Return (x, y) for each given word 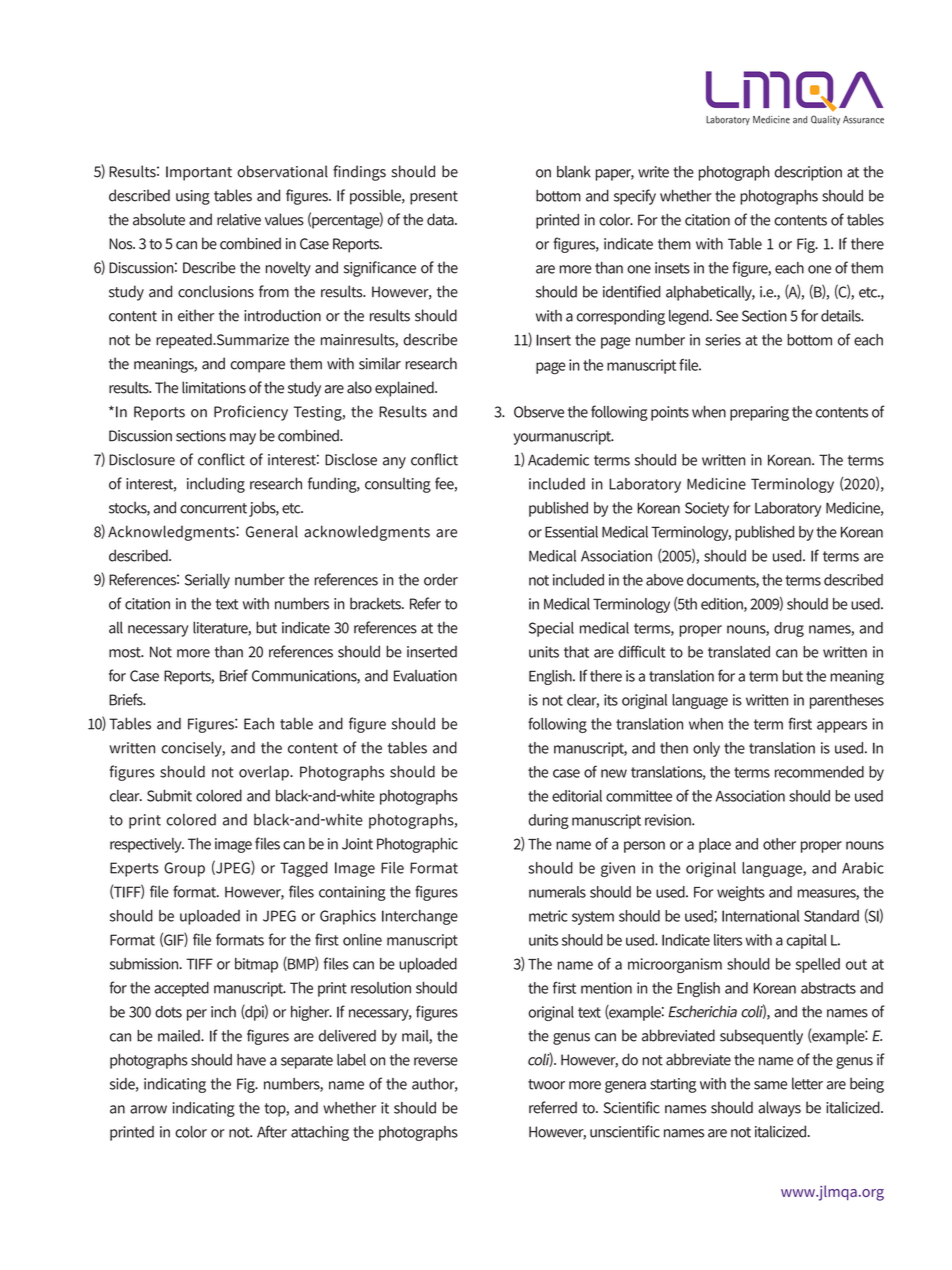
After (272, 1131)
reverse (436, 1061)
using (193, 197)
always (779, 1109)
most (126, 652)
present (434, 198)
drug (789, 629)
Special (551, 629)
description (808, 173)
